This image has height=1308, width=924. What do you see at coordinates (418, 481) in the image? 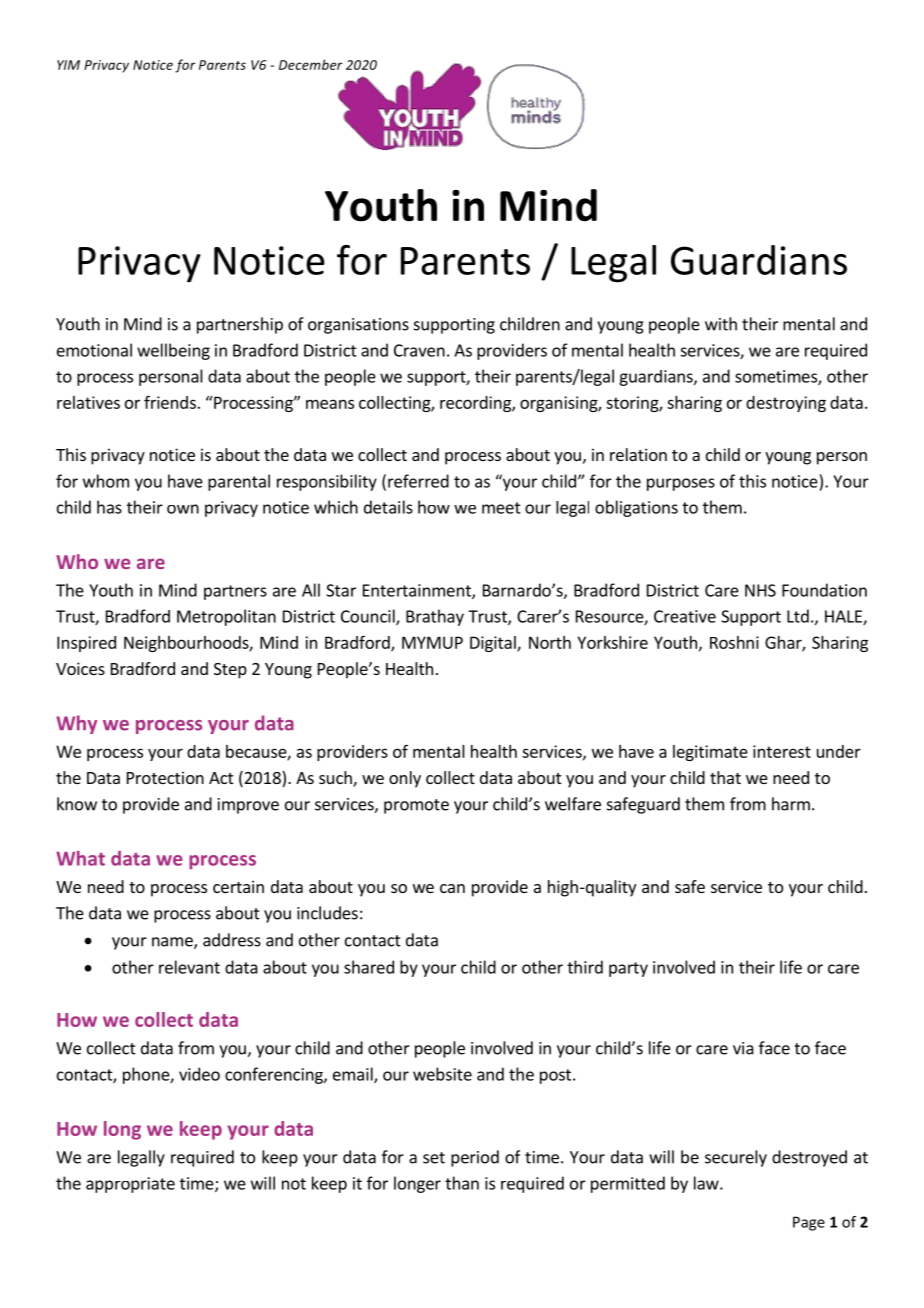
I see `referred` at bounding box center [418, 481].
